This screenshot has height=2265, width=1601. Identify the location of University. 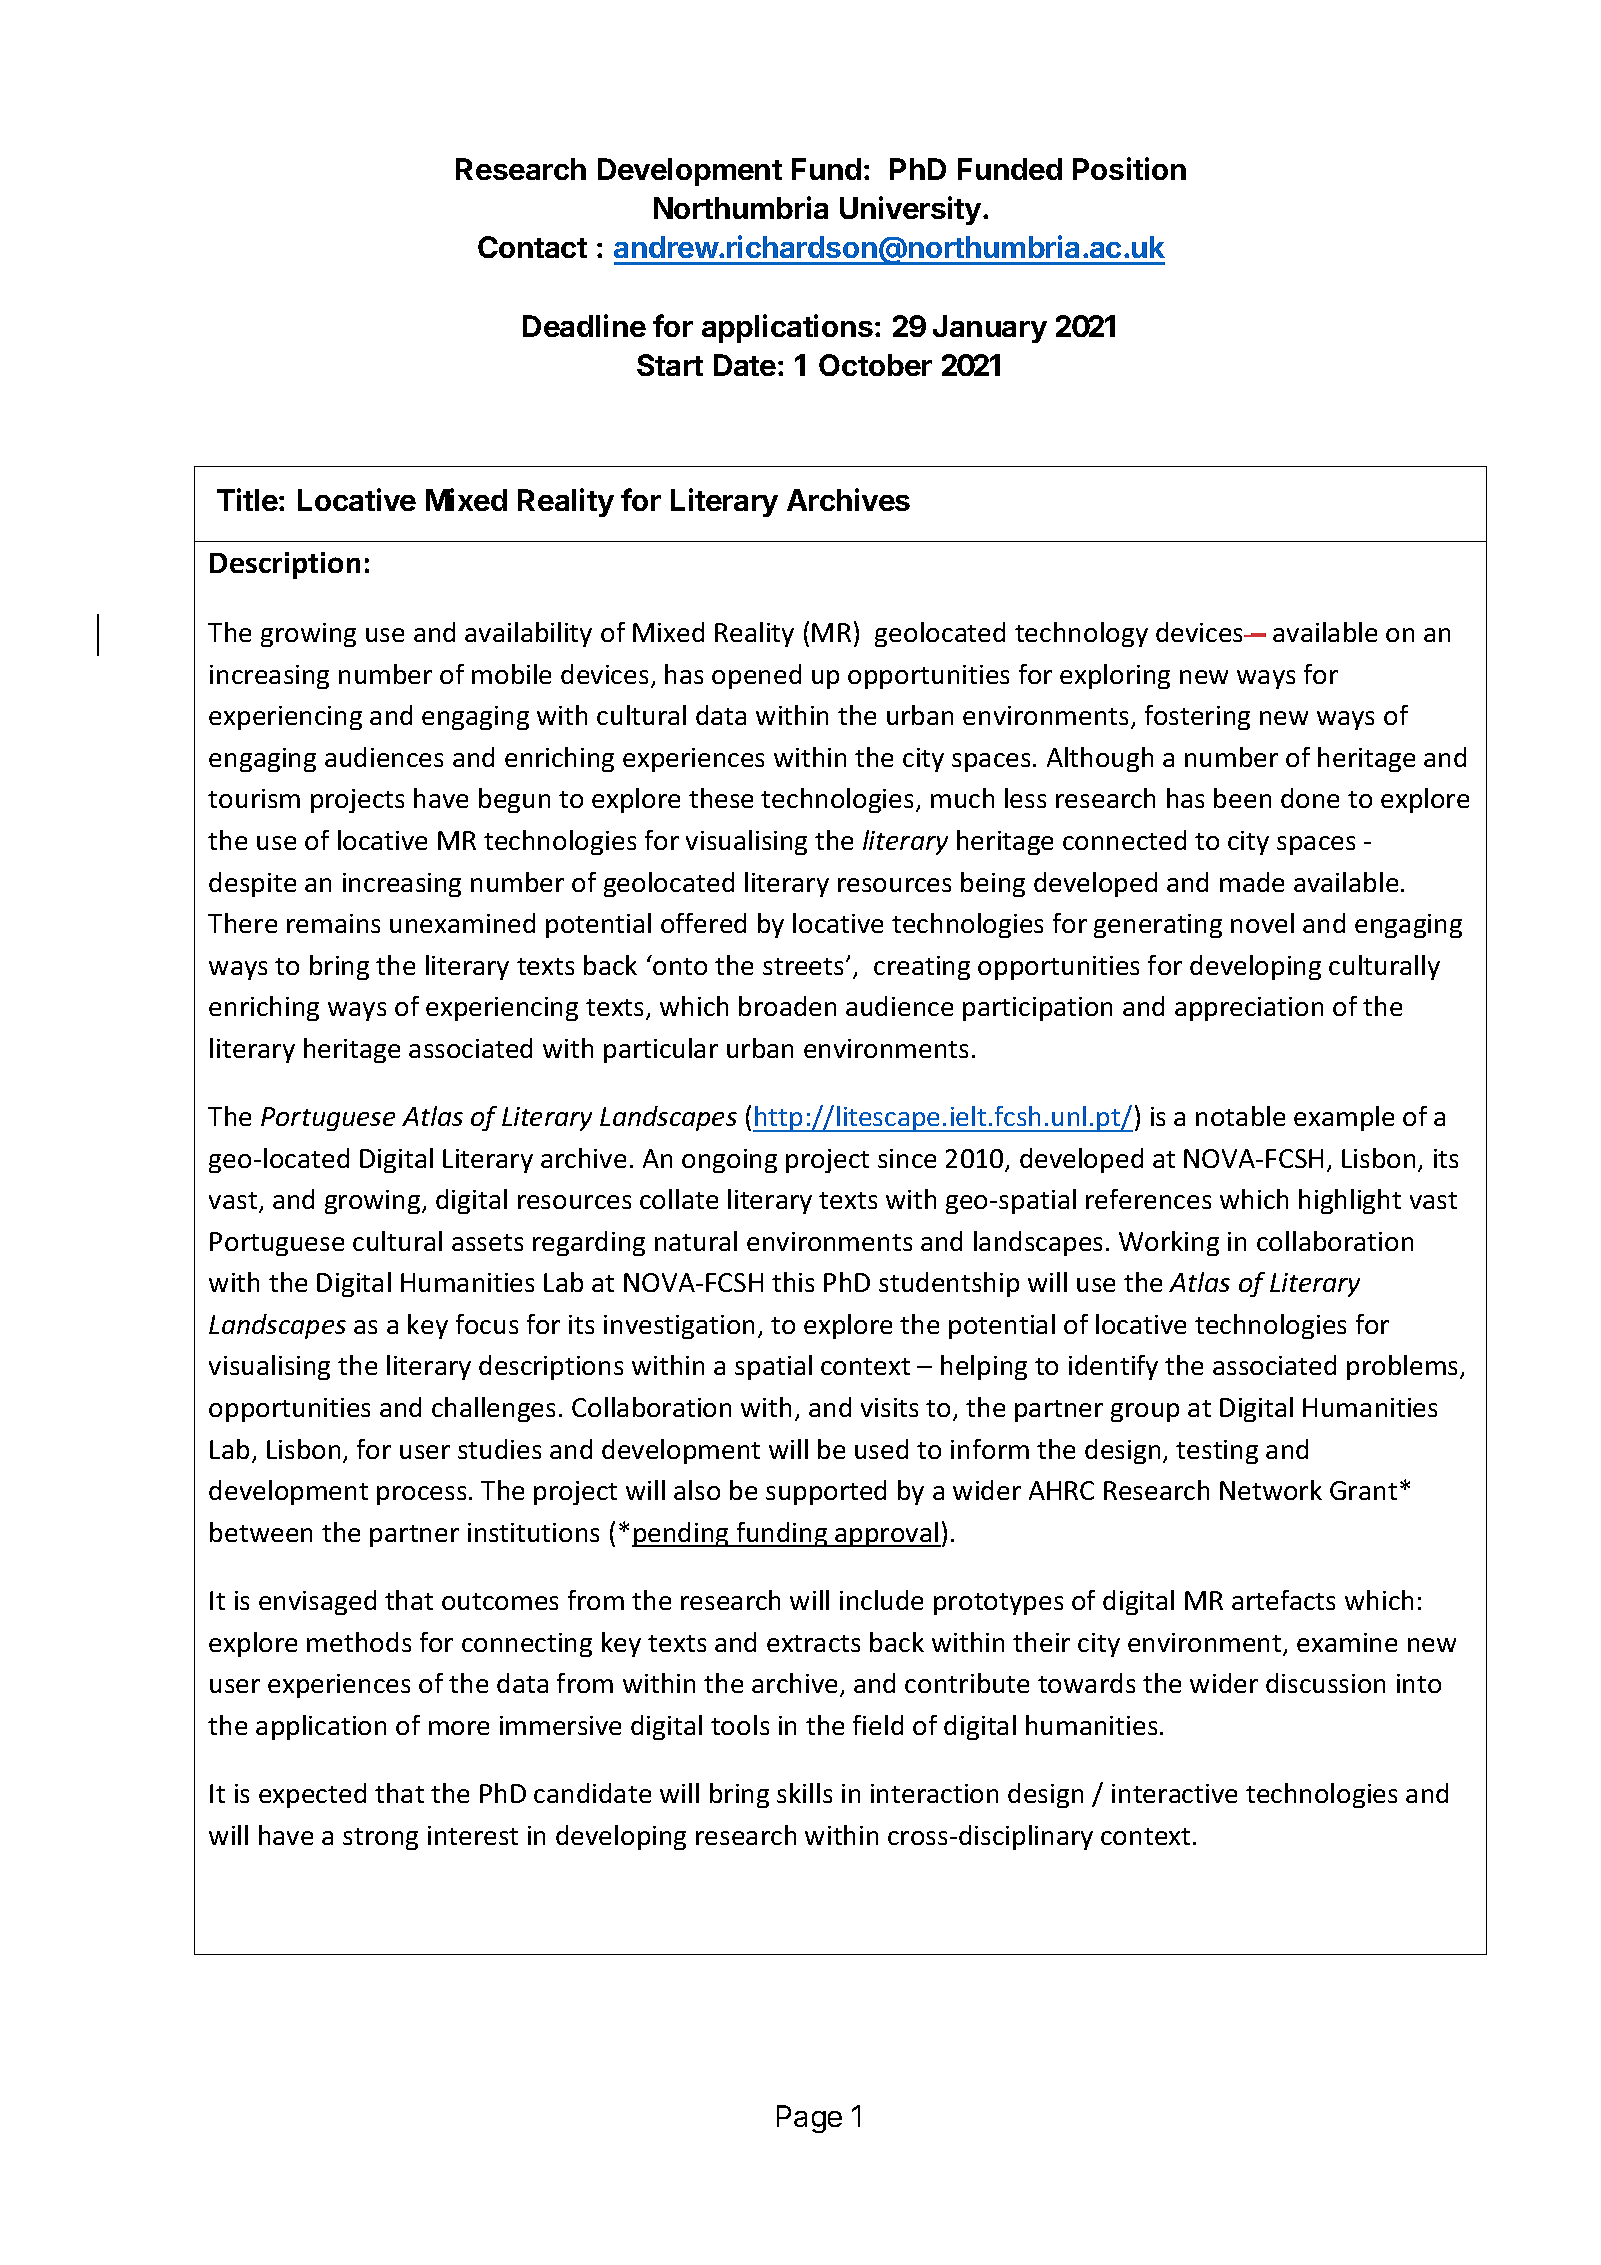
(910, 210).
